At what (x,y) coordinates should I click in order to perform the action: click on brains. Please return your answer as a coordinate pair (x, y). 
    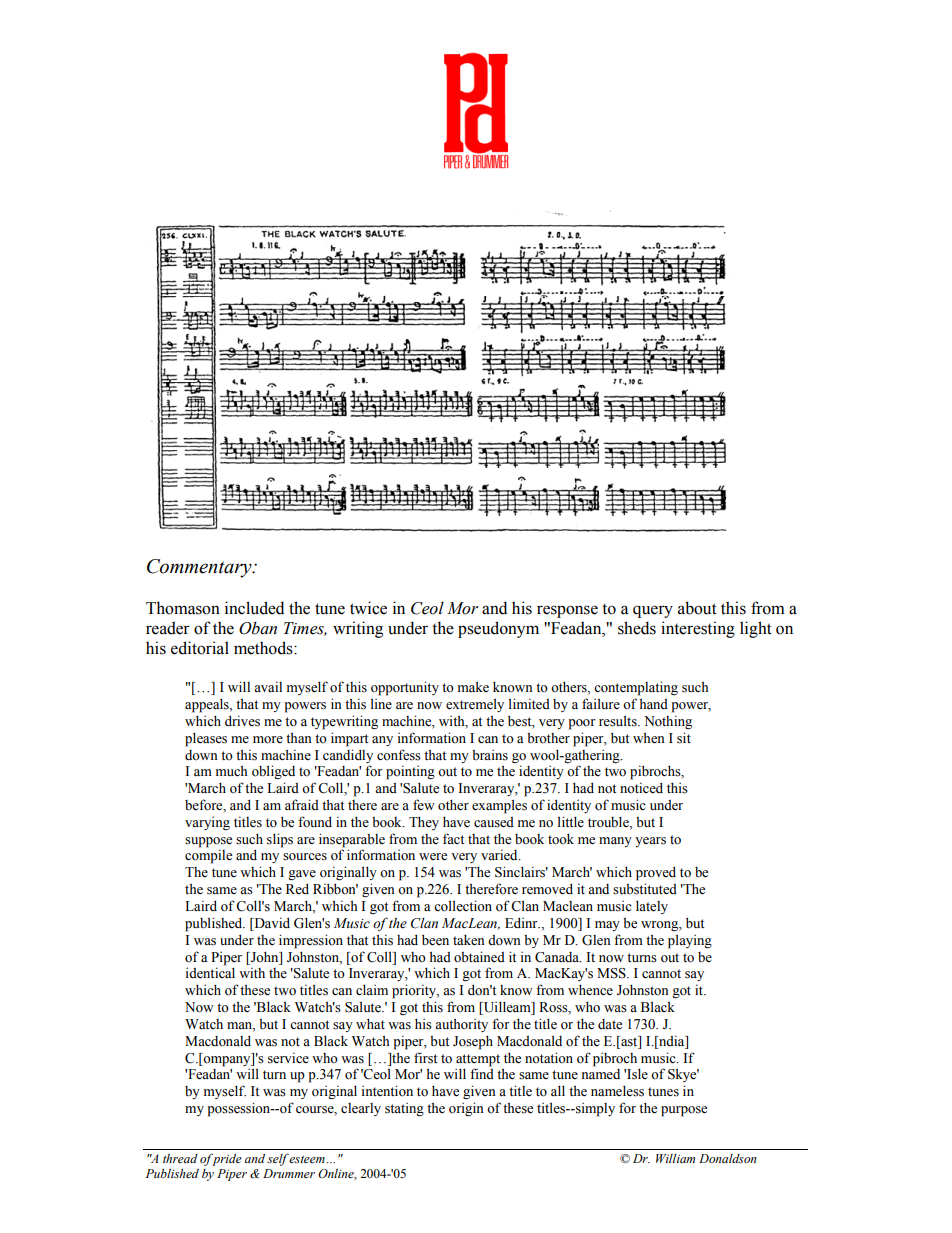
    Looking at the image, I should click on (490, 755).
